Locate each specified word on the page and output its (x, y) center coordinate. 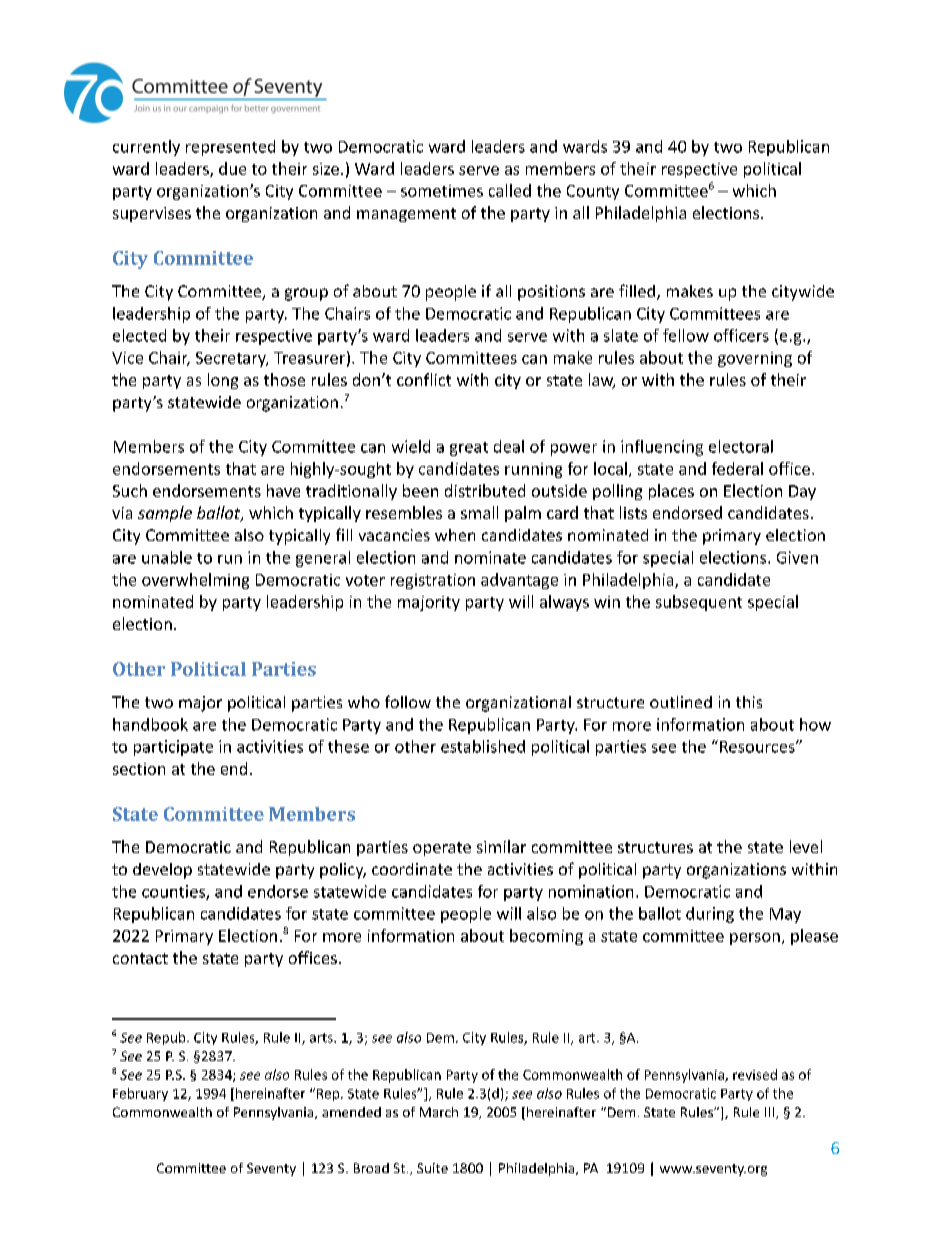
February (140, 1094)
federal (737, 468)
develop (162, 871)
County (593, 192)
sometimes (442, 191)
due (232, 168)
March (439, 1112)
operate (442, 849)
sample (165, 514)
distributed (485, 490)
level (806, 846)
